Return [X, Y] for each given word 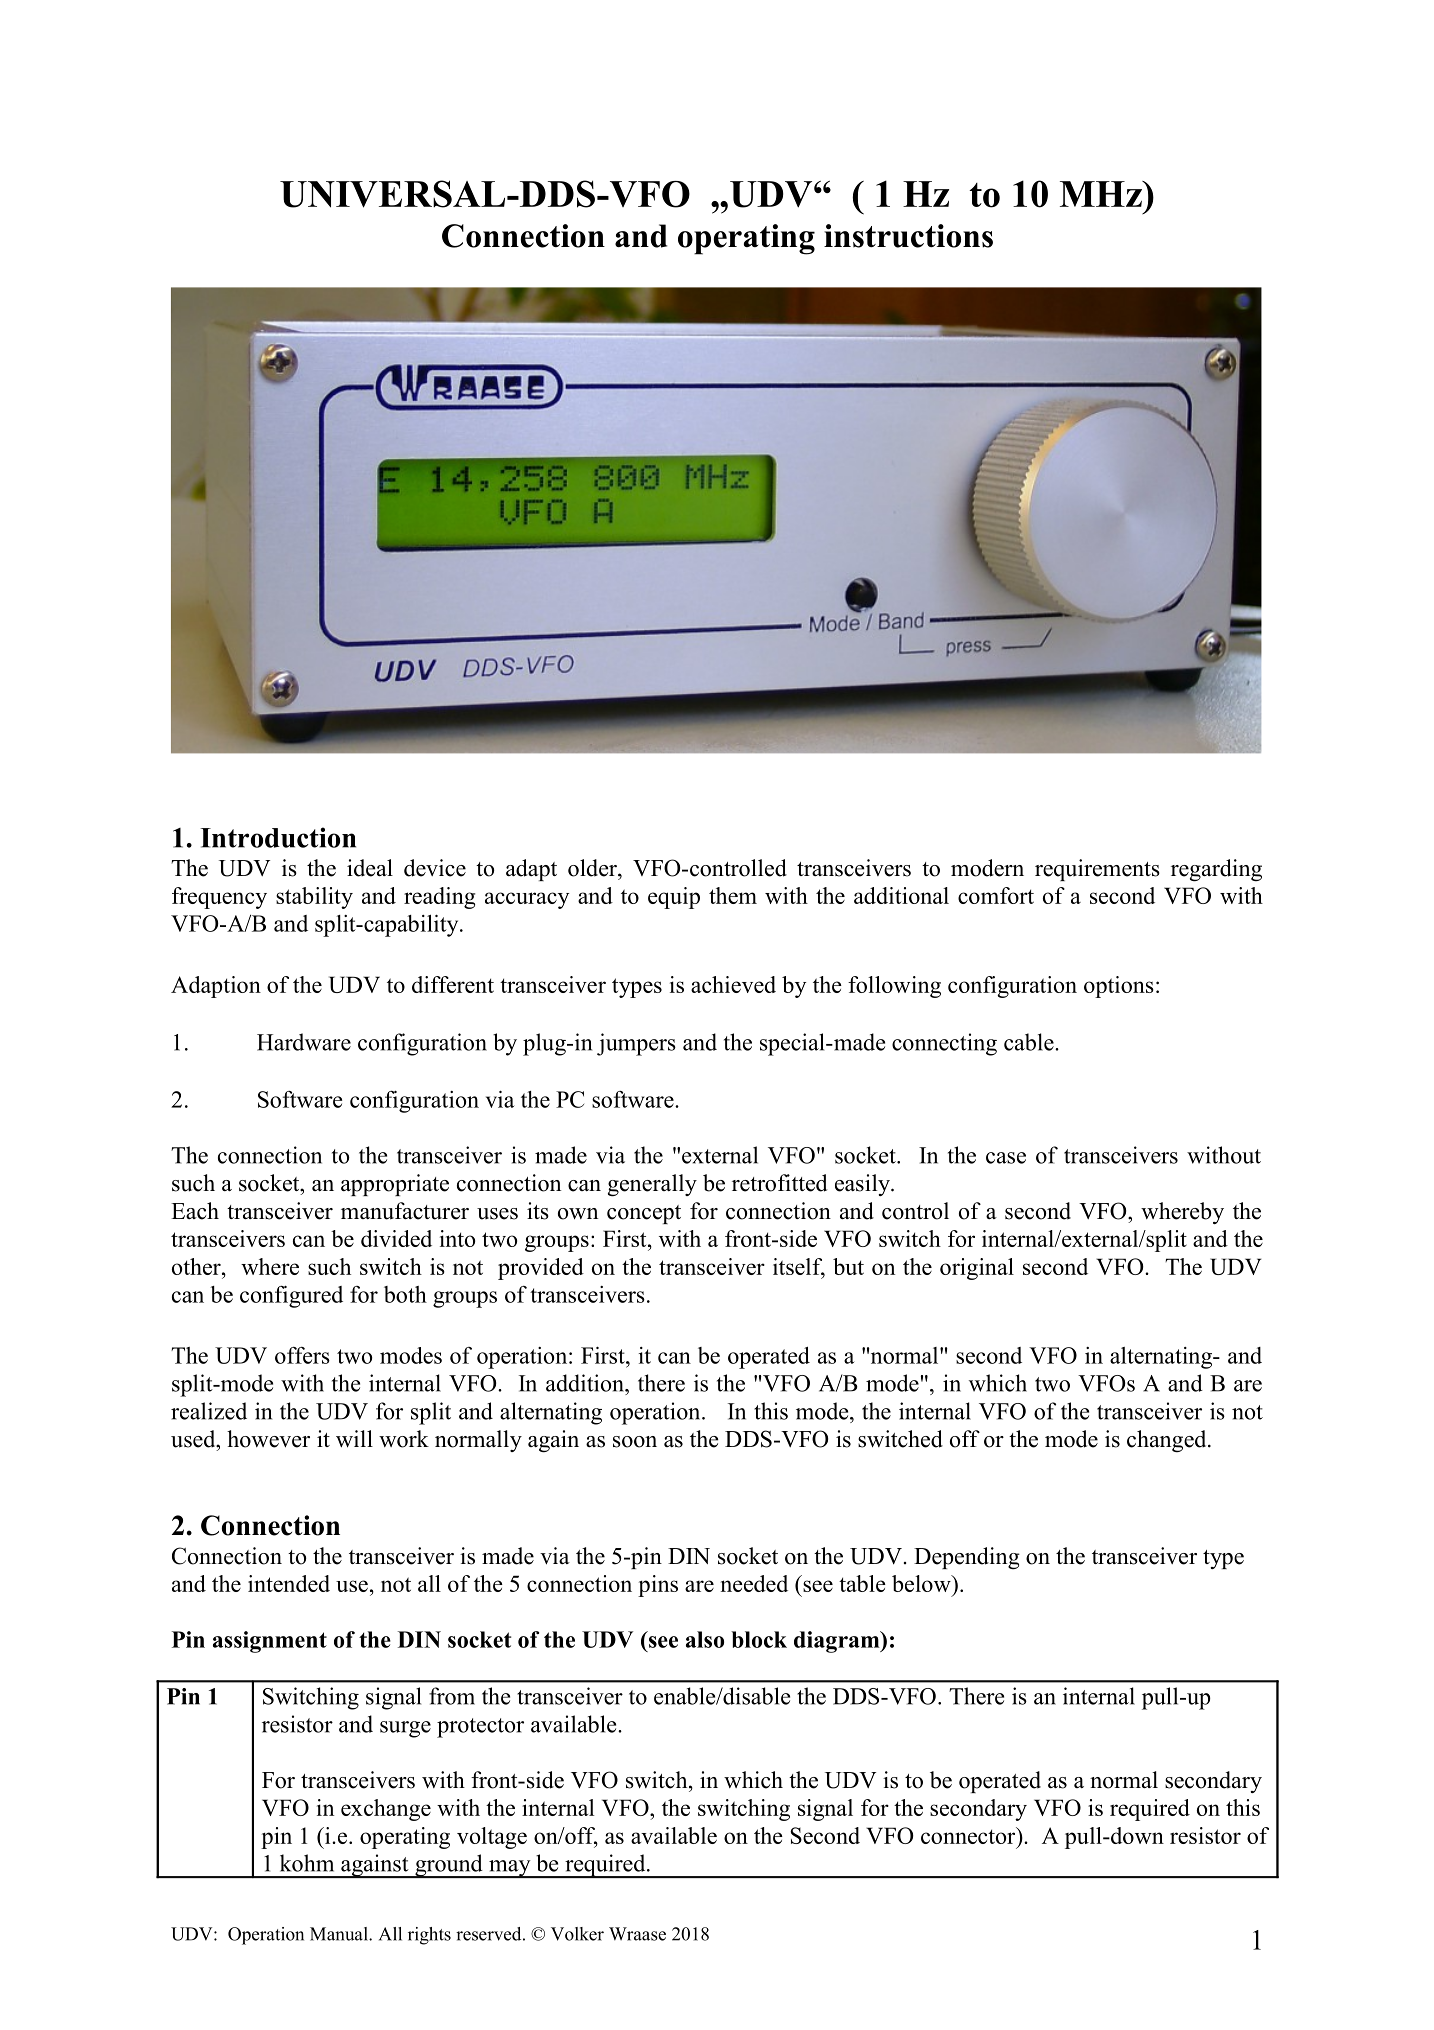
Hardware [304, 1042]
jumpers [636, 1044]
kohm [307, 1863]
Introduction [278, 837]
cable [1030, 1042]
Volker [577, 1934]
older [593, 868]
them [733, 895]
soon [635, 1442]
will [354, 1439]
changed [1168, 1441]
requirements [1097, 870]
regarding [1216, 870]
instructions [908, 236]
